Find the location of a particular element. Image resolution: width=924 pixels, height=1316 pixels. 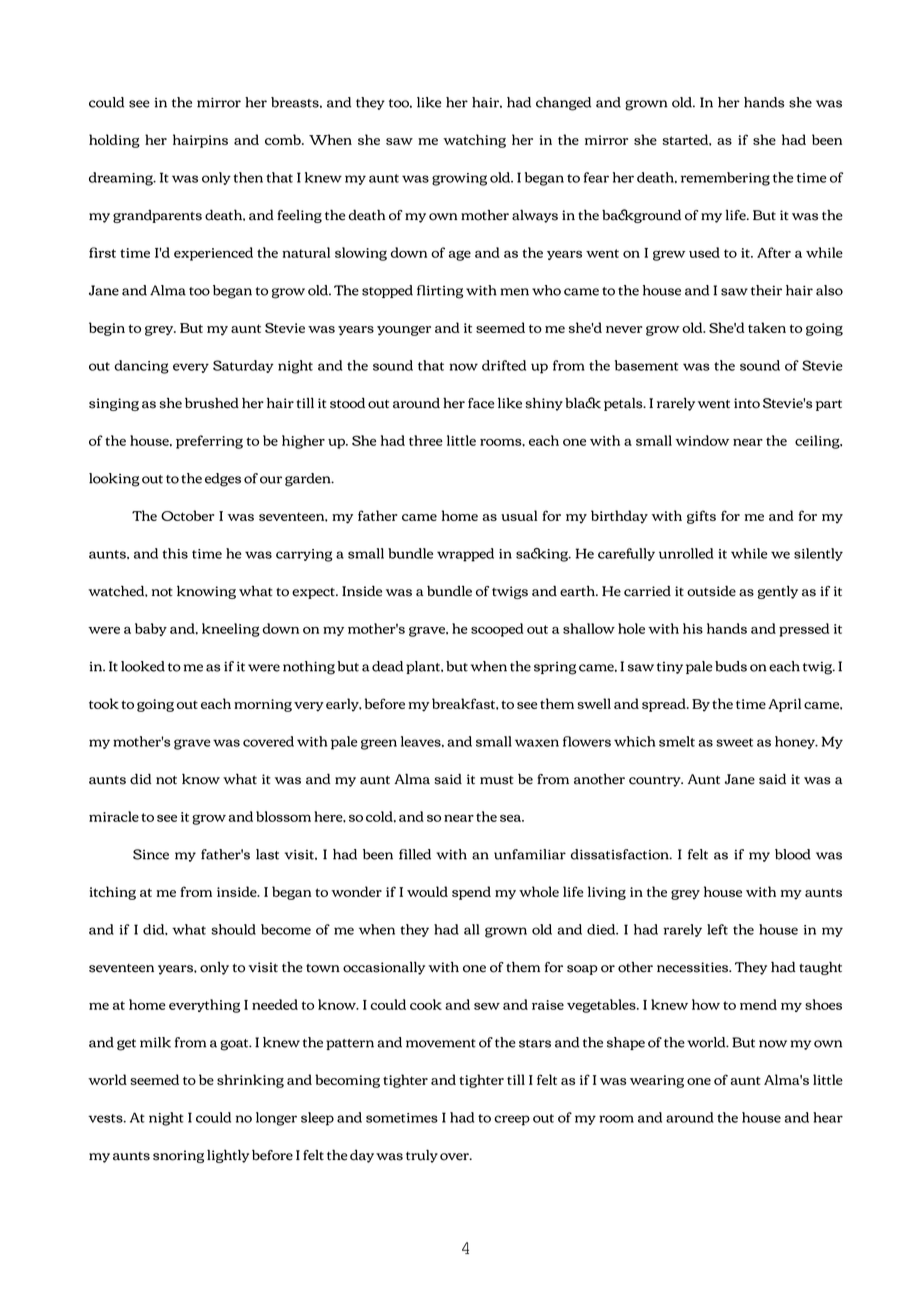

baby is located at coordinates (151, 629).
